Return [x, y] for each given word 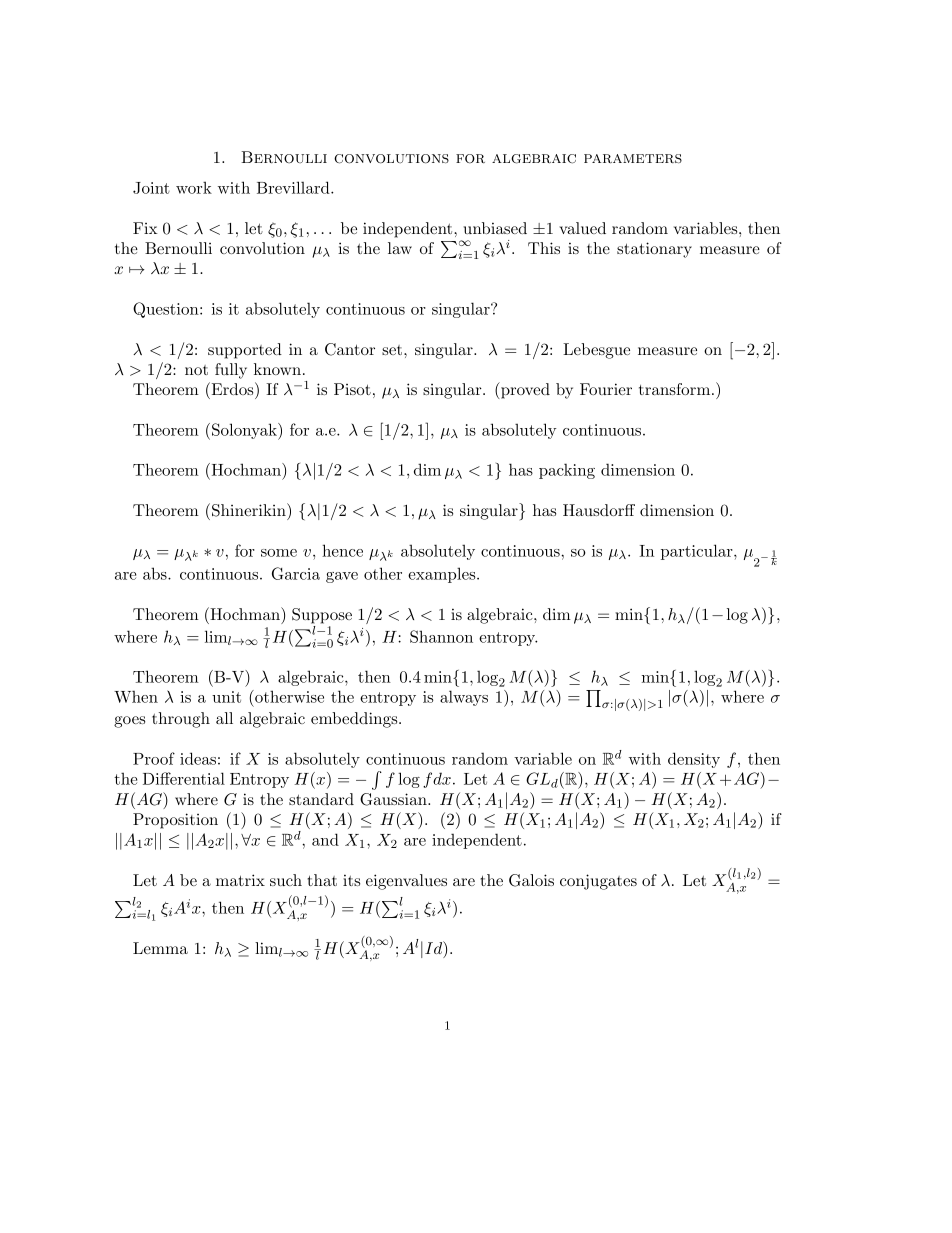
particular [698, 552]
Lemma [160, 948]
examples [443, 575]
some [279, 553]
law [400, 248]
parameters [633, 158]
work [194, 187]
